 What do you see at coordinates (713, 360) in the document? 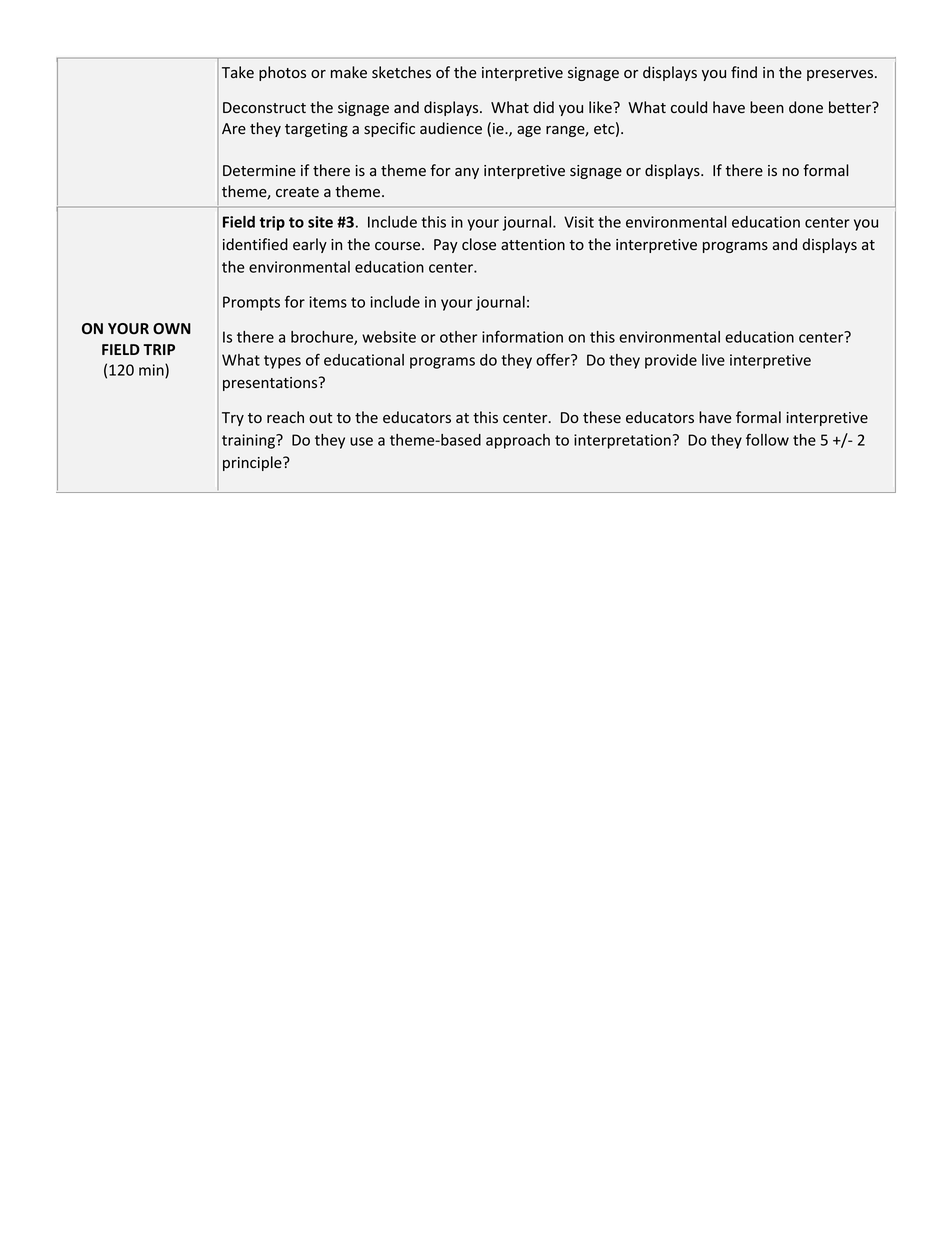
I see `live` at bounding box center [713, 360].
